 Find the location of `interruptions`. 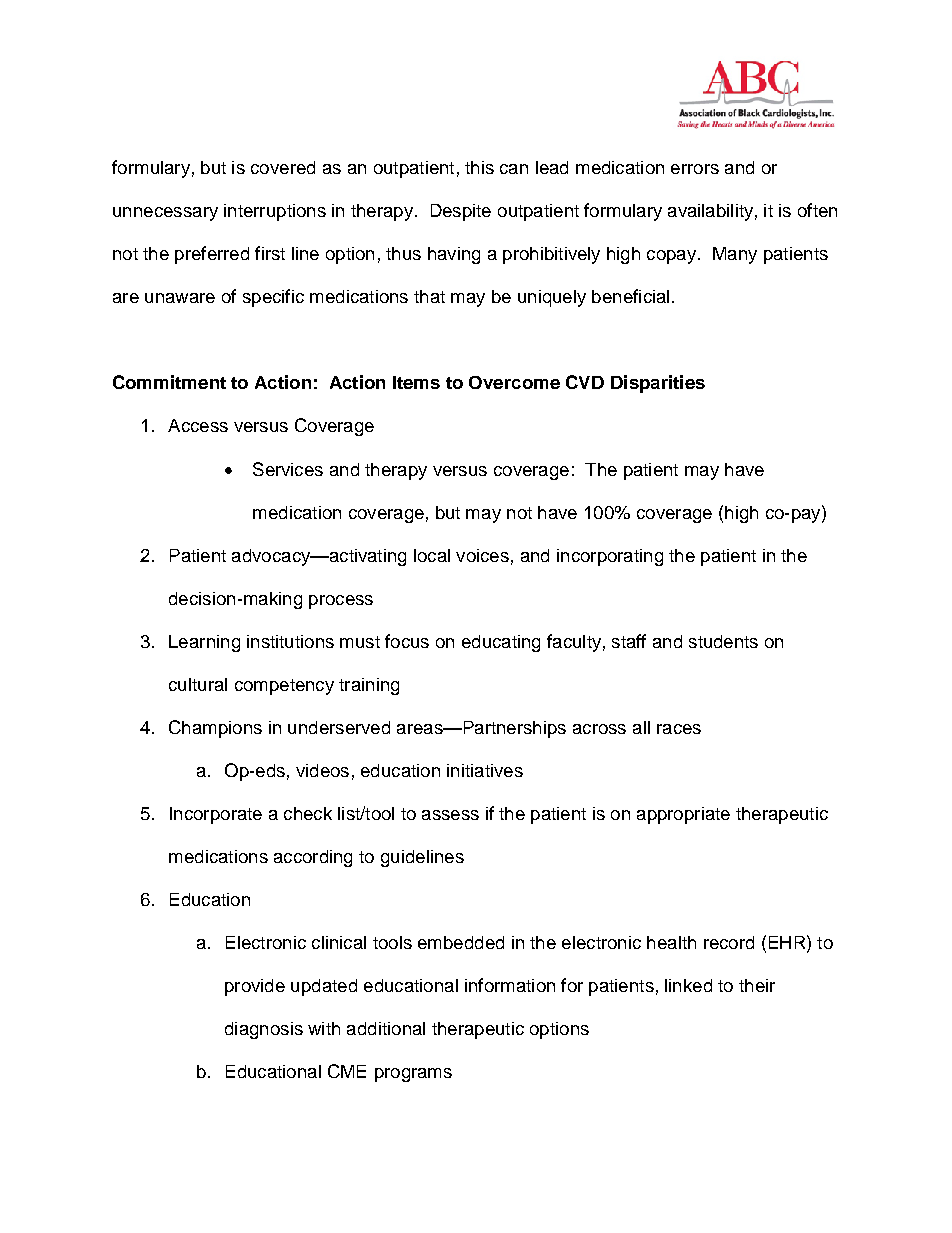

interruptions is located at coordinates (275, 212).
